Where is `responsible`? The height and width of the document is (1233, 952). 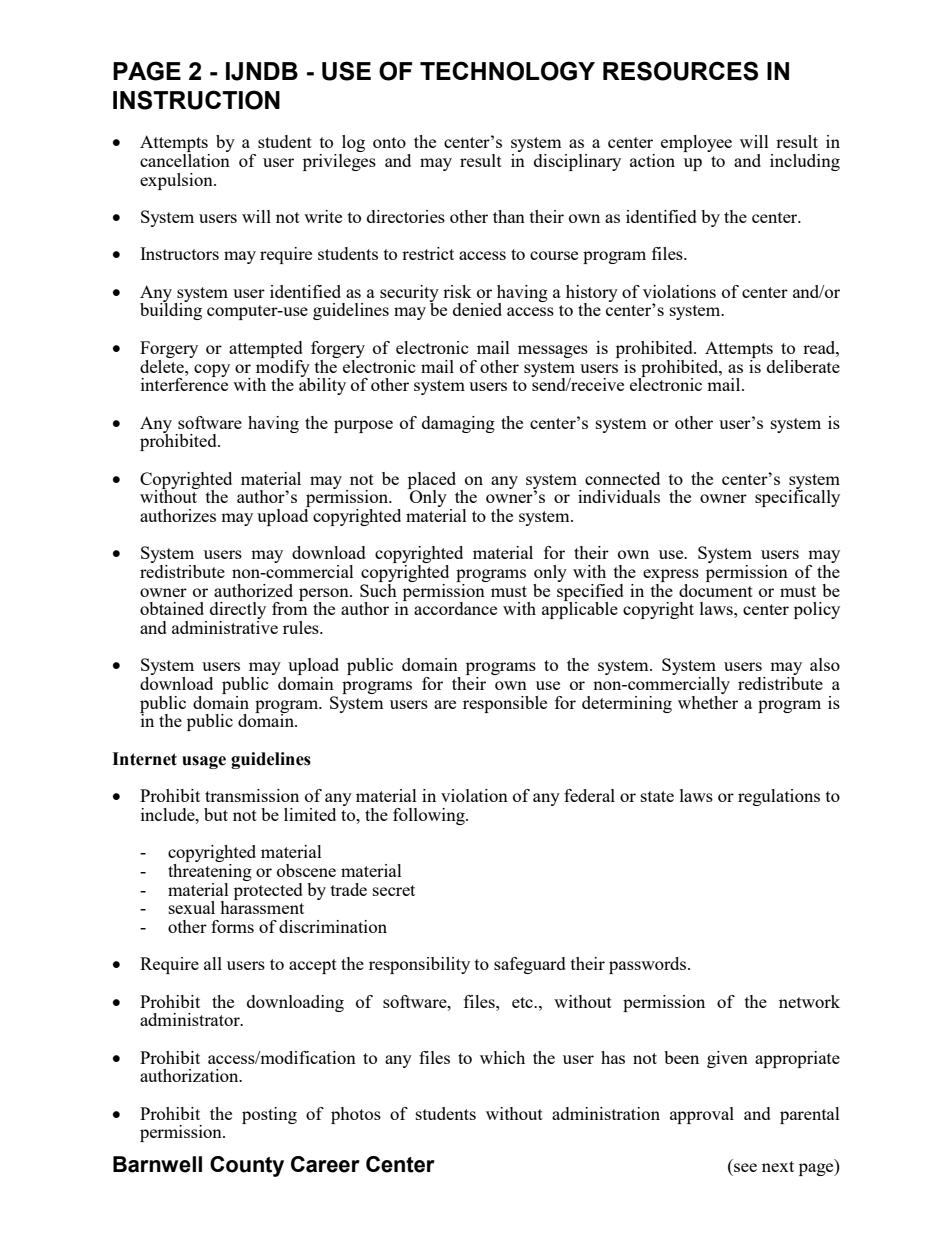
responsible is located at coordinates (505, 704).
